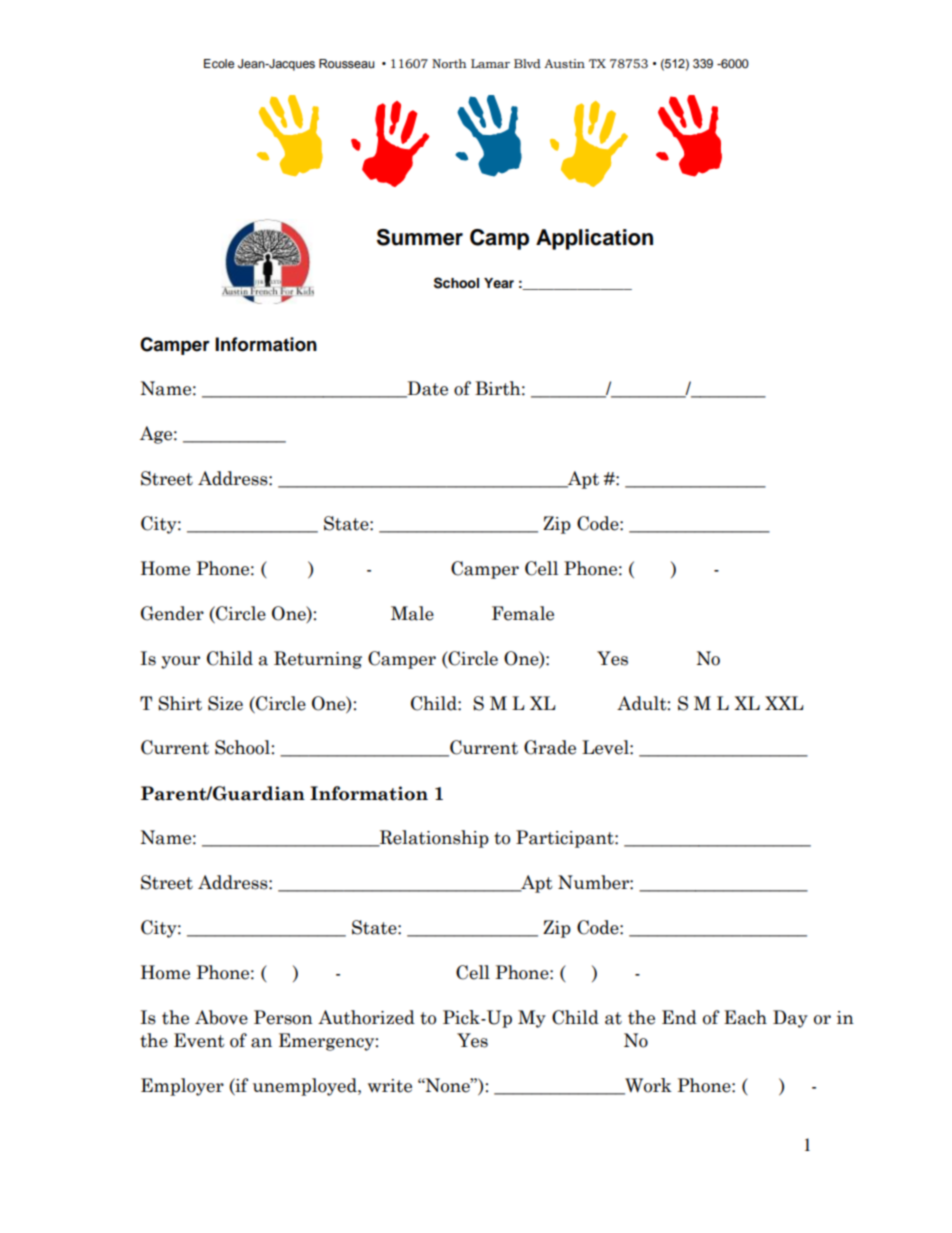 The image size is (952, 1233). Describe the element at coordinates (564, 64) in the document. I see `Austin` at that location.
